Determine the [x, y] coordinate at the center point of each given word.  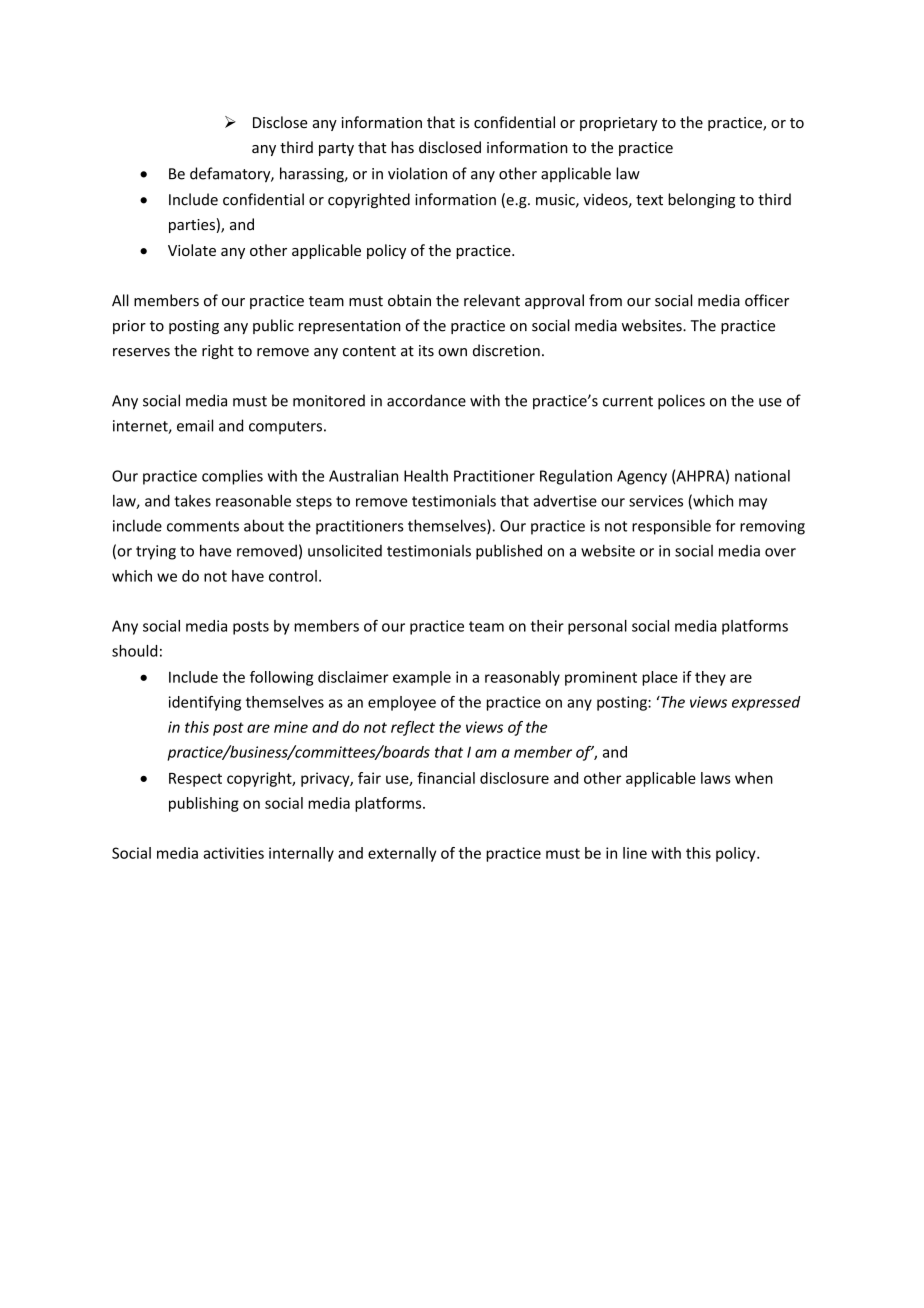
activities [233, 853]
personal [597, 627]
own [452, 352]
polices [681, 402]
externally [402, 854]
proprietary [619, 124]
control [293, 576]
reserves [141, 352]
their [547, 626]
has [402, 147]
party [336, 149]
